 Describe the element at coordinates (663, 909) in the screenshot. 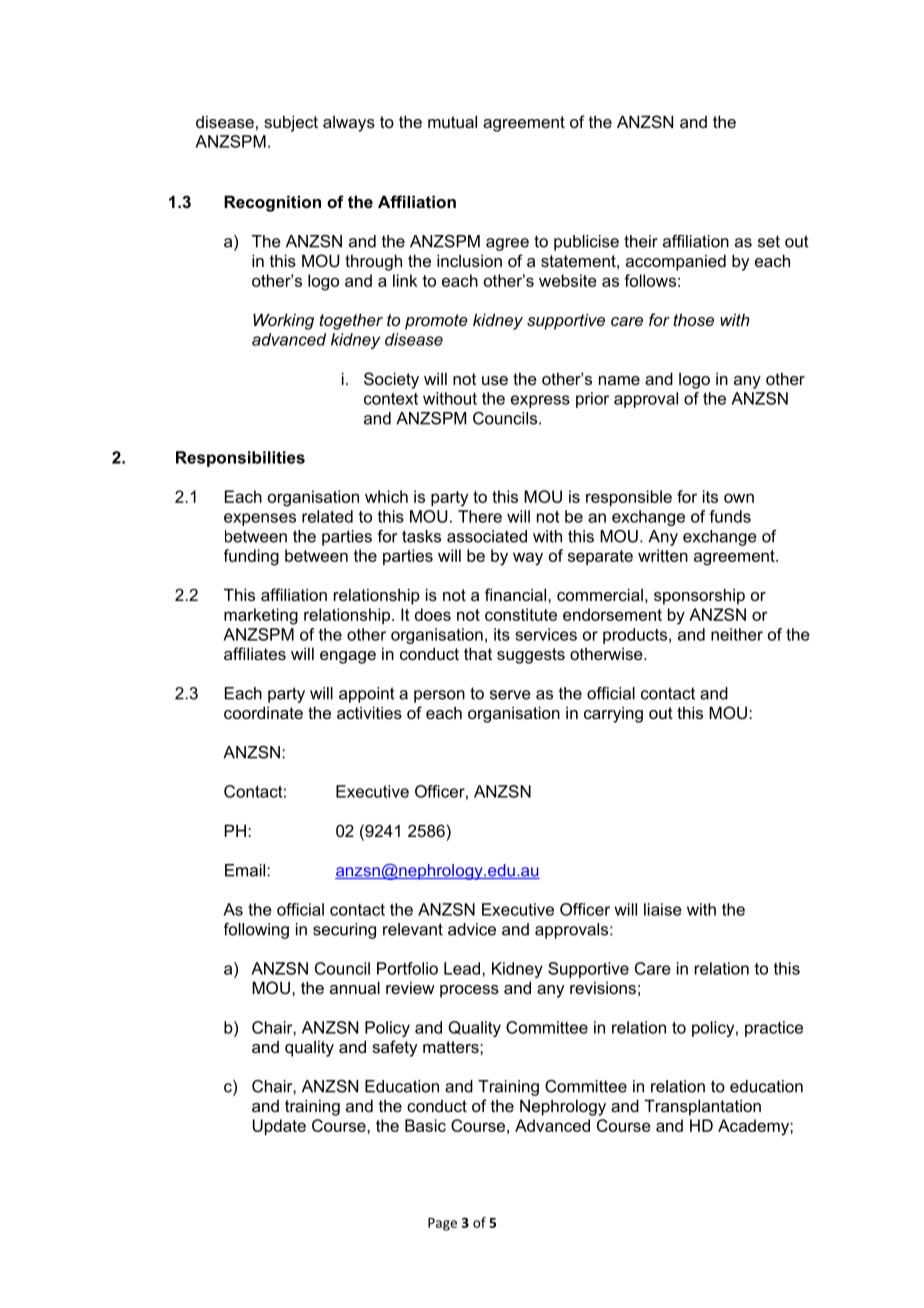

I see `liaise` at that location.
